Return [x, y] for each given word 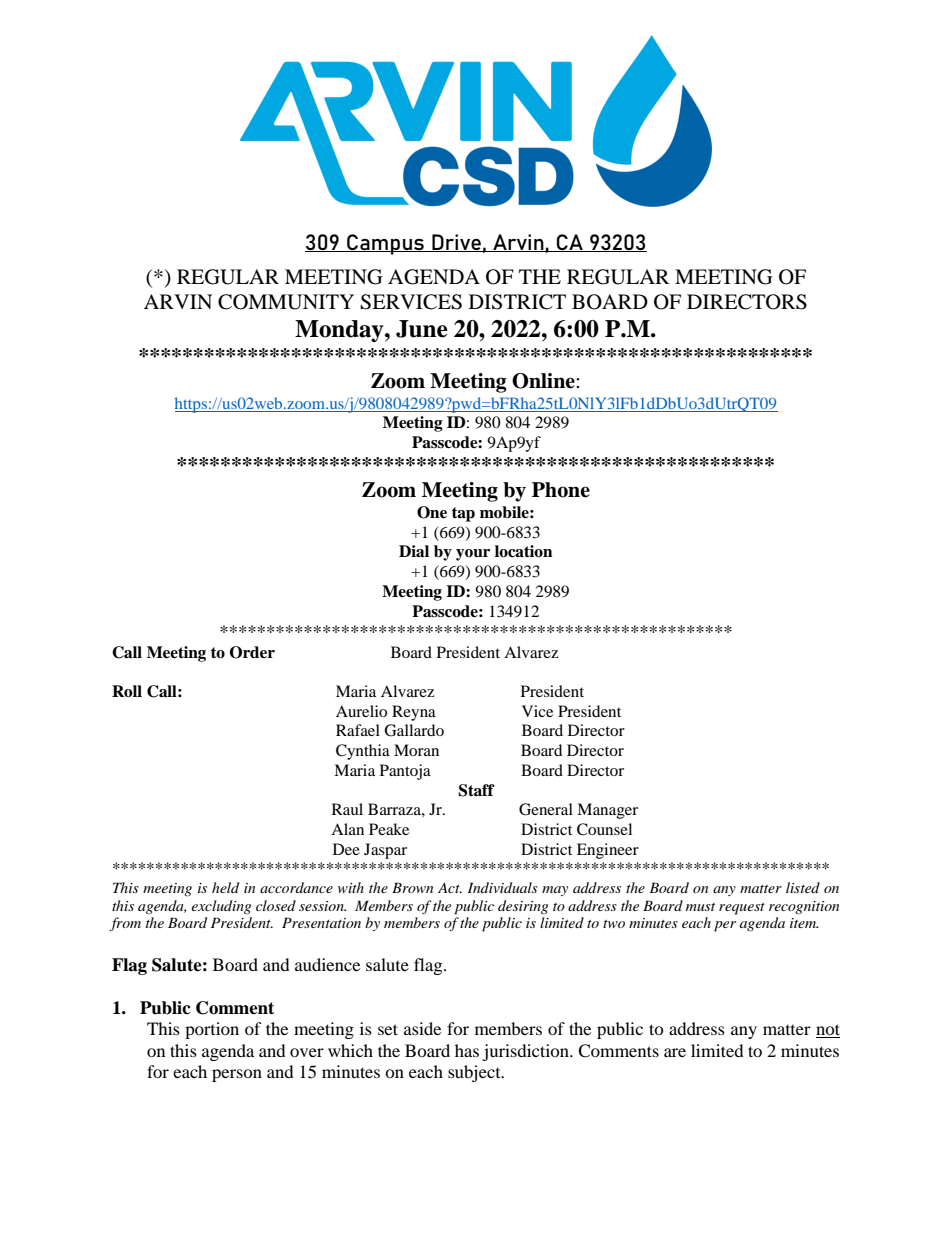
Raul [347, 809]
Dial [414, 551]
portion [212, 1030]
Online [544, 381]
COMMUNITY [286, 302]
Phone [561, 490]
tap [463, 514]
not [828, 1031]
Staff [476, 790]
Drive [456, 243]
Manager [607, 811]
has [467, 1050]
